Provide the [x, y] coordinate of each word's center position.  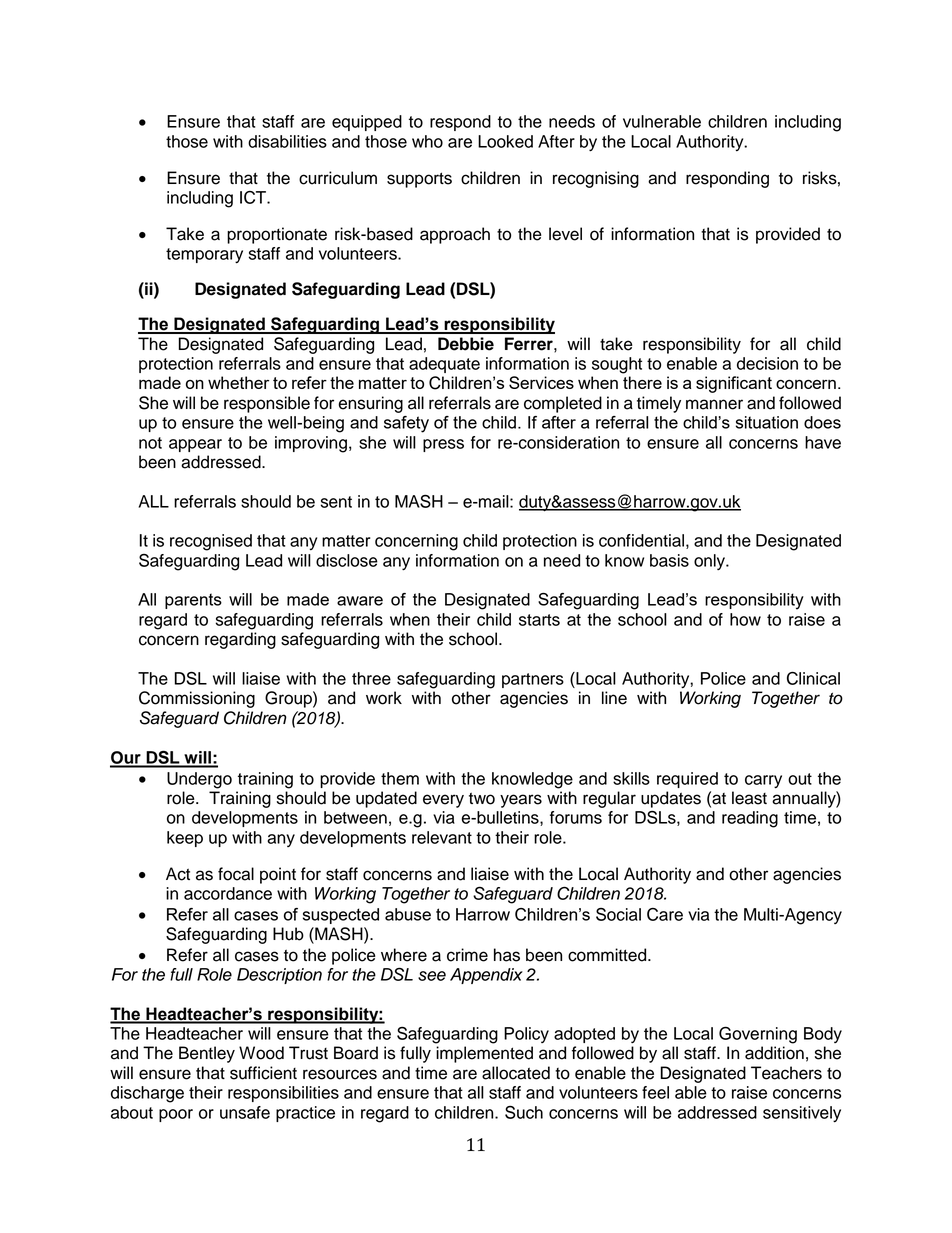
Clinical [813, 678]
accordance [228, 893]
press [443, 445]
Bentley [207, 1054]
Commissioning [197, 699]
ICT [254, 197]
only [711, 562]
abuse [408, 914]
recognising [596, 179]
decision [767, 363]
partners [533, 680]
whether [238, 382]
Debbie [466, 344]
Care [665, 914]
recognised [211, 542]
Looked [505, 141]
